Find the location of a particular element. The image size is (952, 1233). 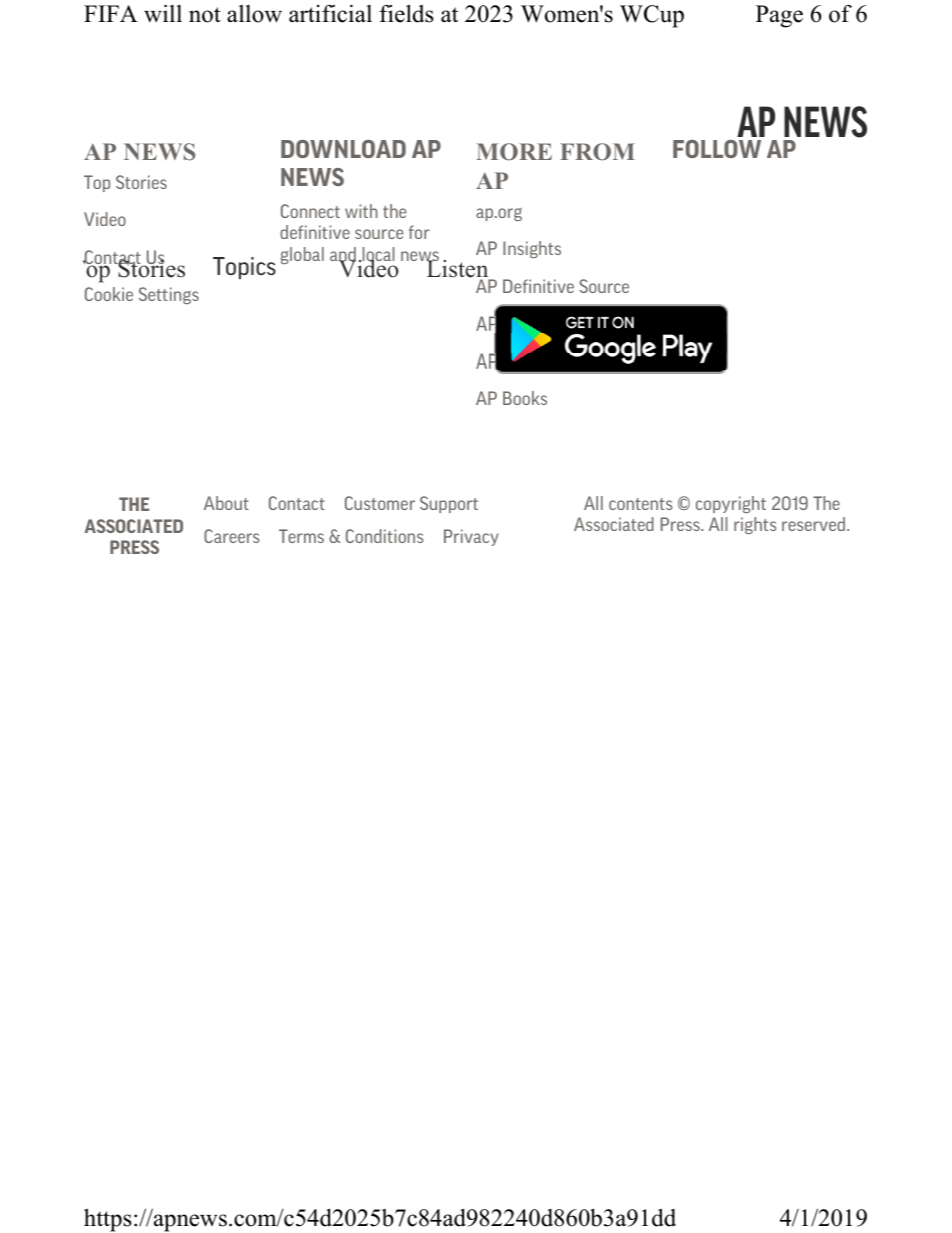

Privacy is located at coordinates (471, 537).
